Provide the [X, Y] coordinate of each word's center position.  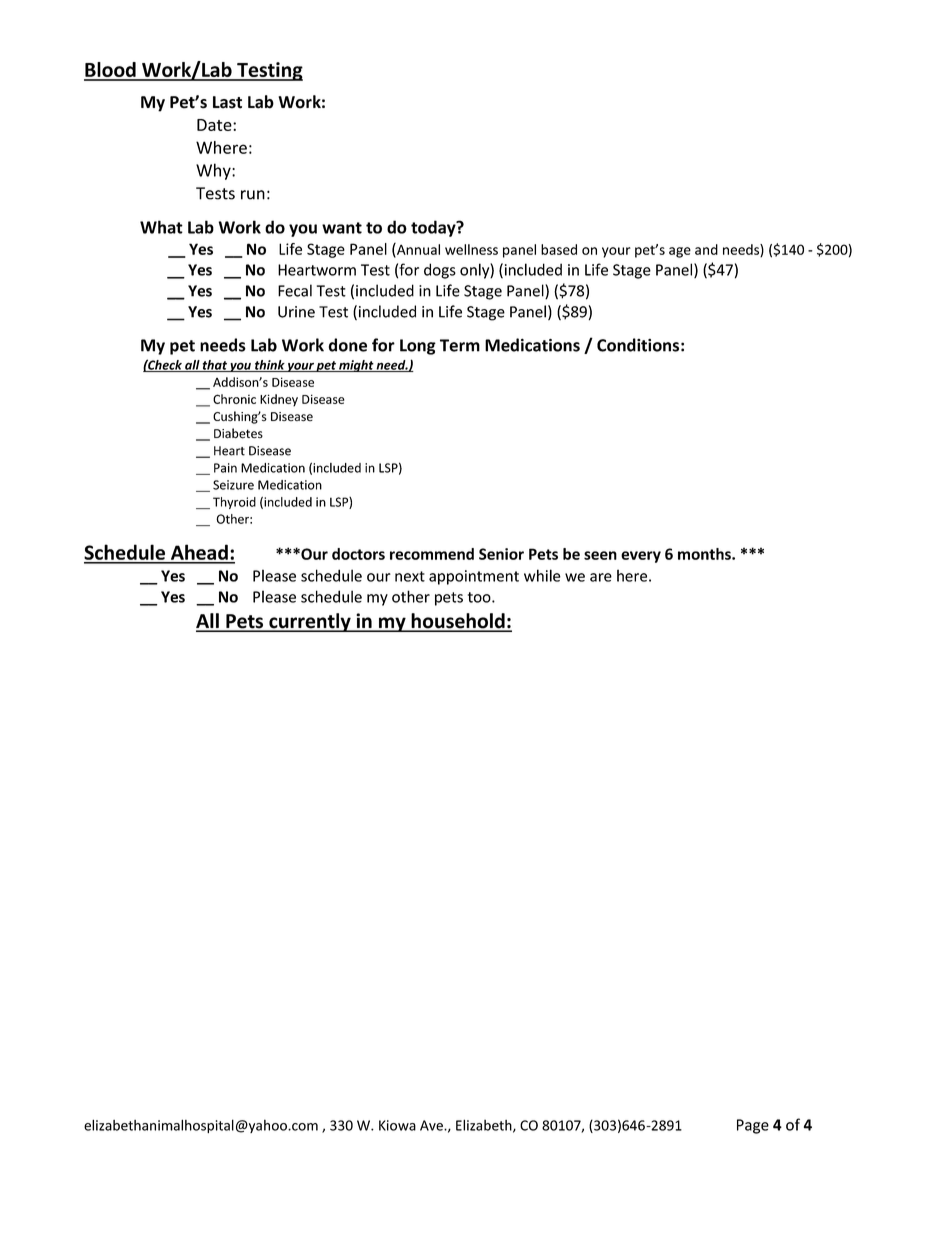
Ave [432, 1125]
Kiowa [397, 1125]
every [641, 557]
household [458, 622]
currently [310, 622]
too [480, 597]
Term [460, 345]
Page [753, 1126]
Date [215, 125]
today [434, 228]
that [215, 366]
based [559, 249]
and [706, 249]
